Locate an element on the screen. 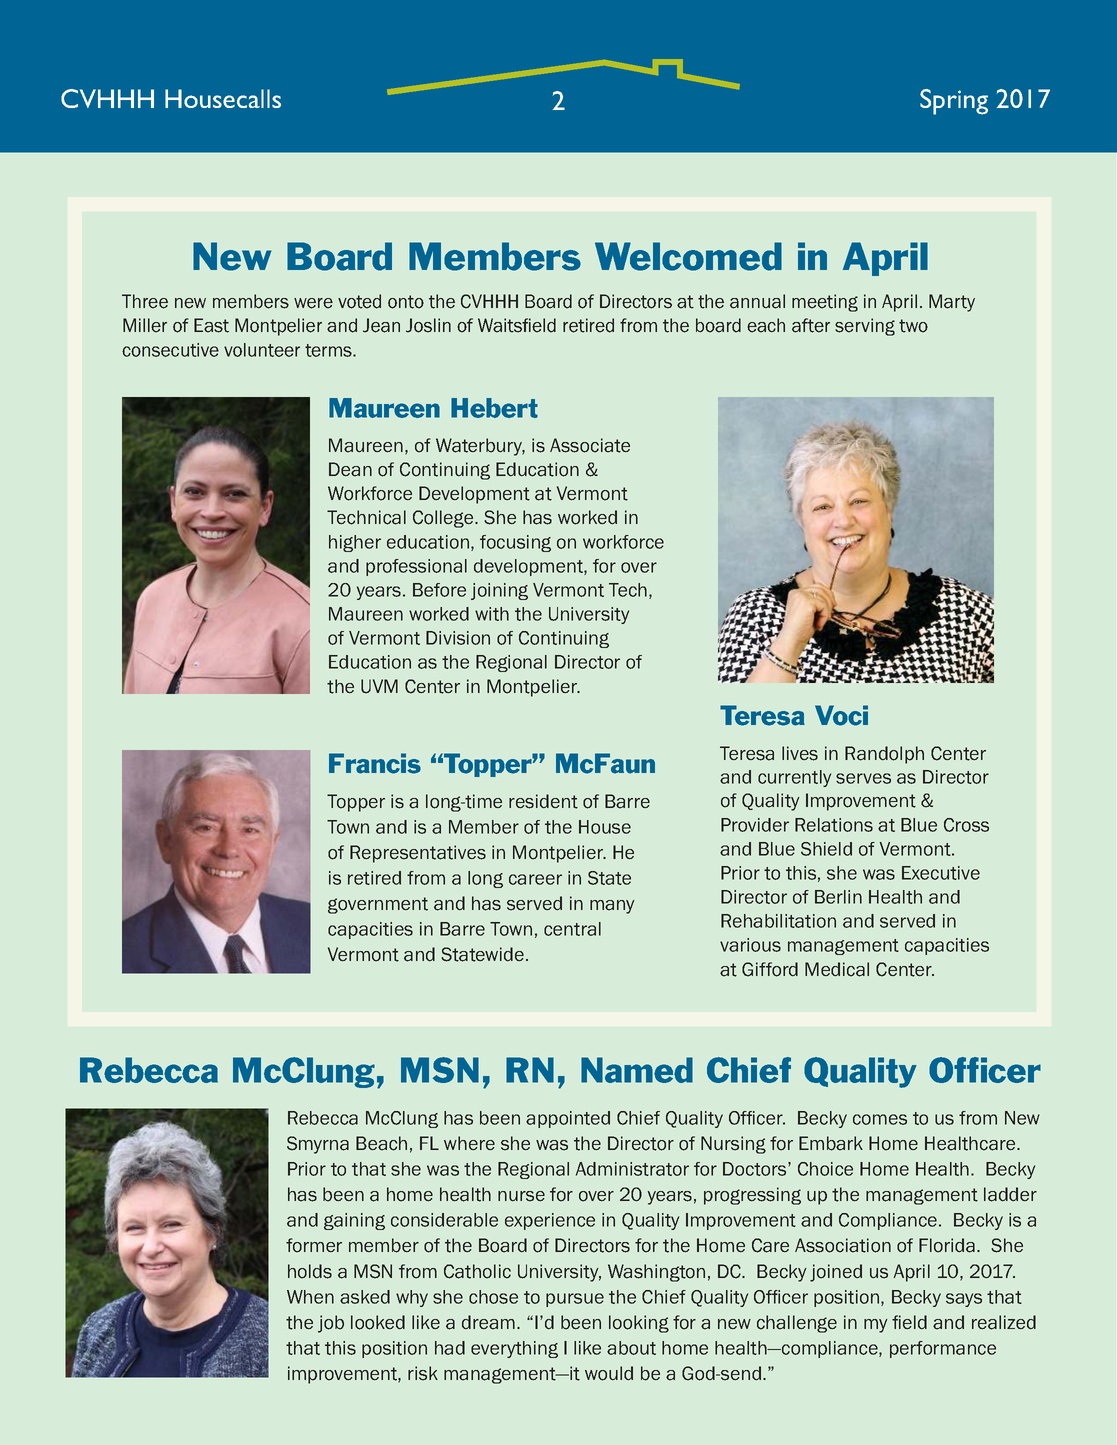  Medical is located at coordinates (837, 969).
